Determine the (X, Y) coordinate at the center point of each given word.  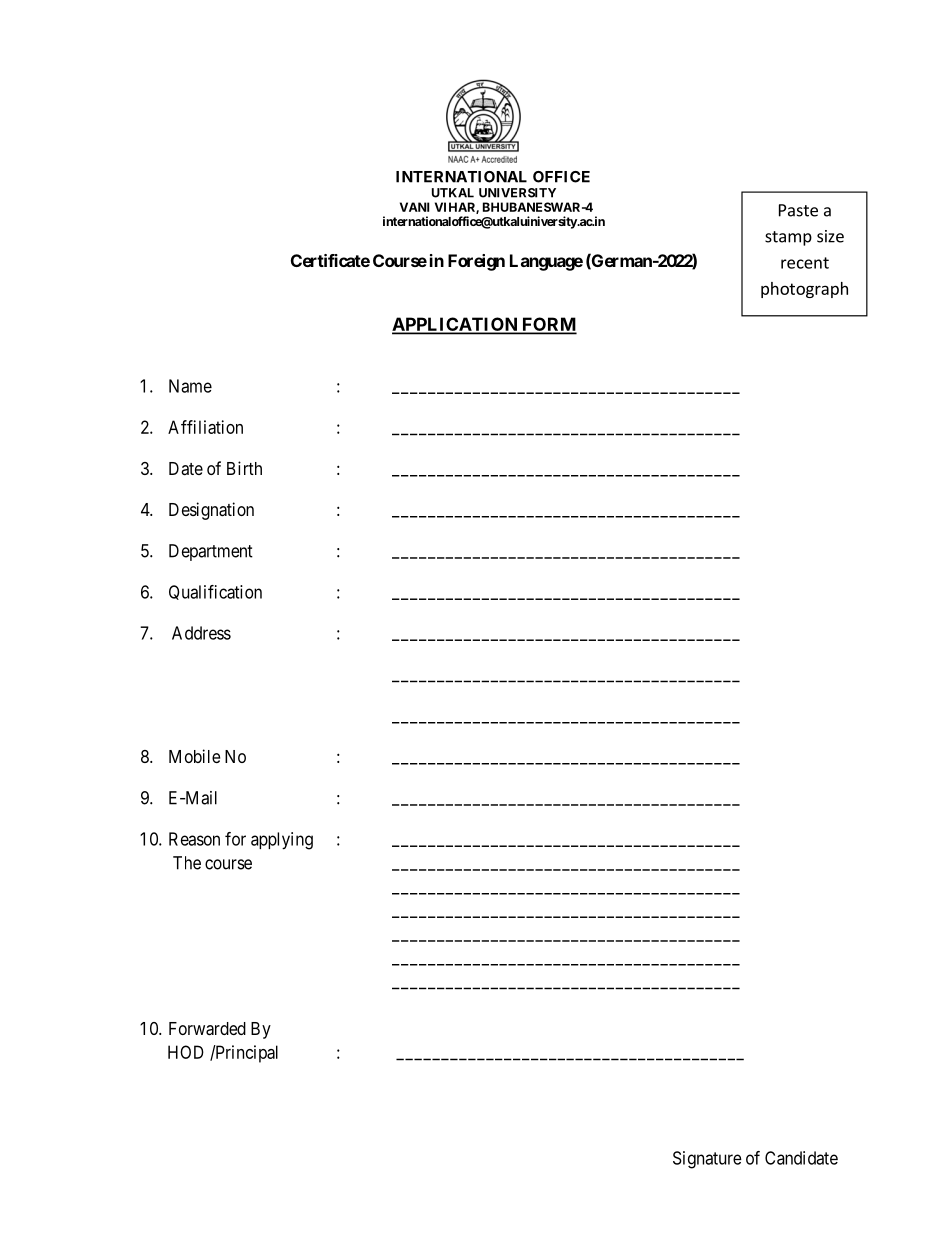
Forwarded (207, 1029)
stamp (788, 238)
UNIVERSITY (517, 193)
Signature (707, 1160)
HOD (186, 1052)
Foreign (476, 262)
